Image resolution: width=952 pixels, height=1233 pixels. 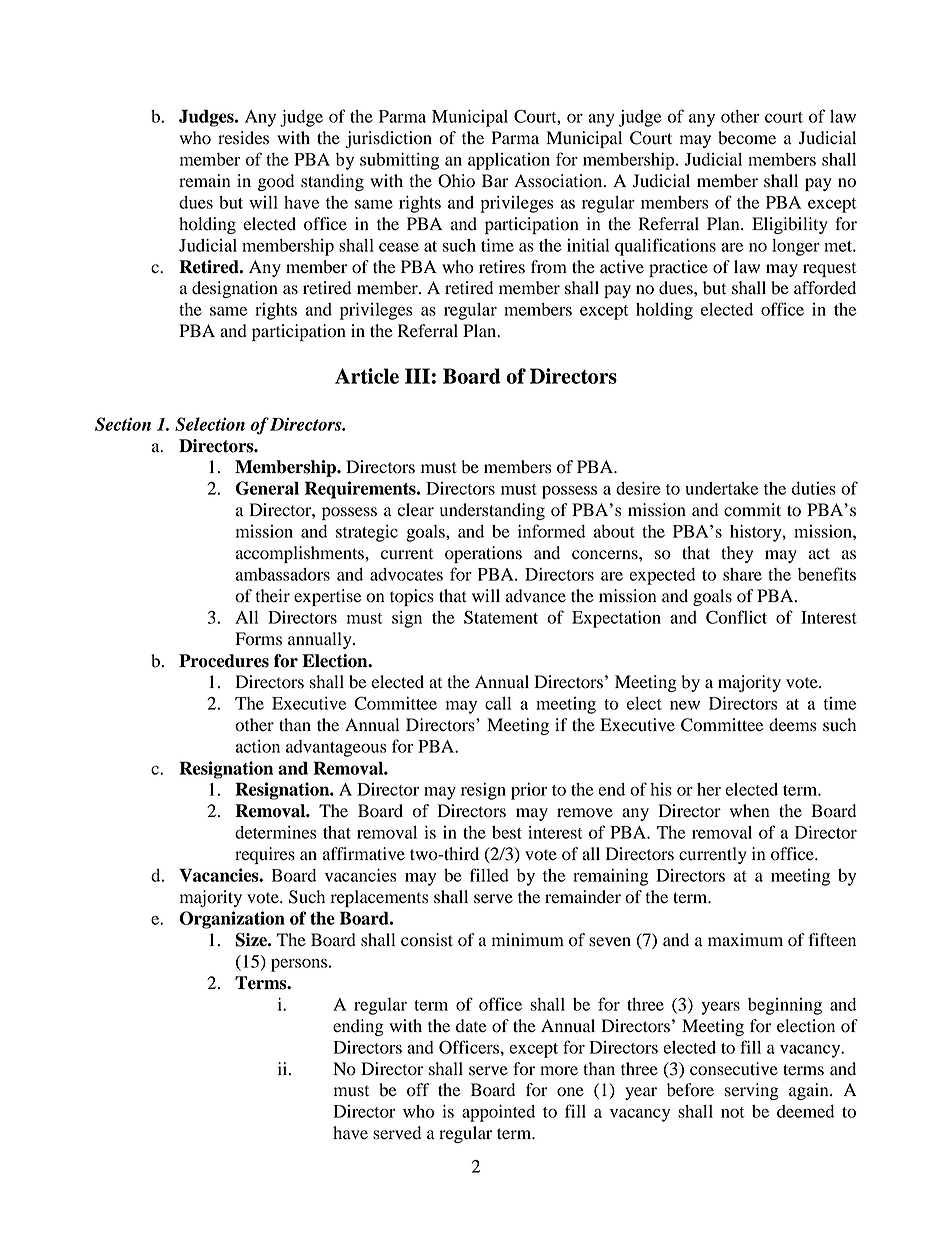 What do you see at coordinates (495, 181) in the screenshot?
I see `Bar` at bounding box center [495, 181].
